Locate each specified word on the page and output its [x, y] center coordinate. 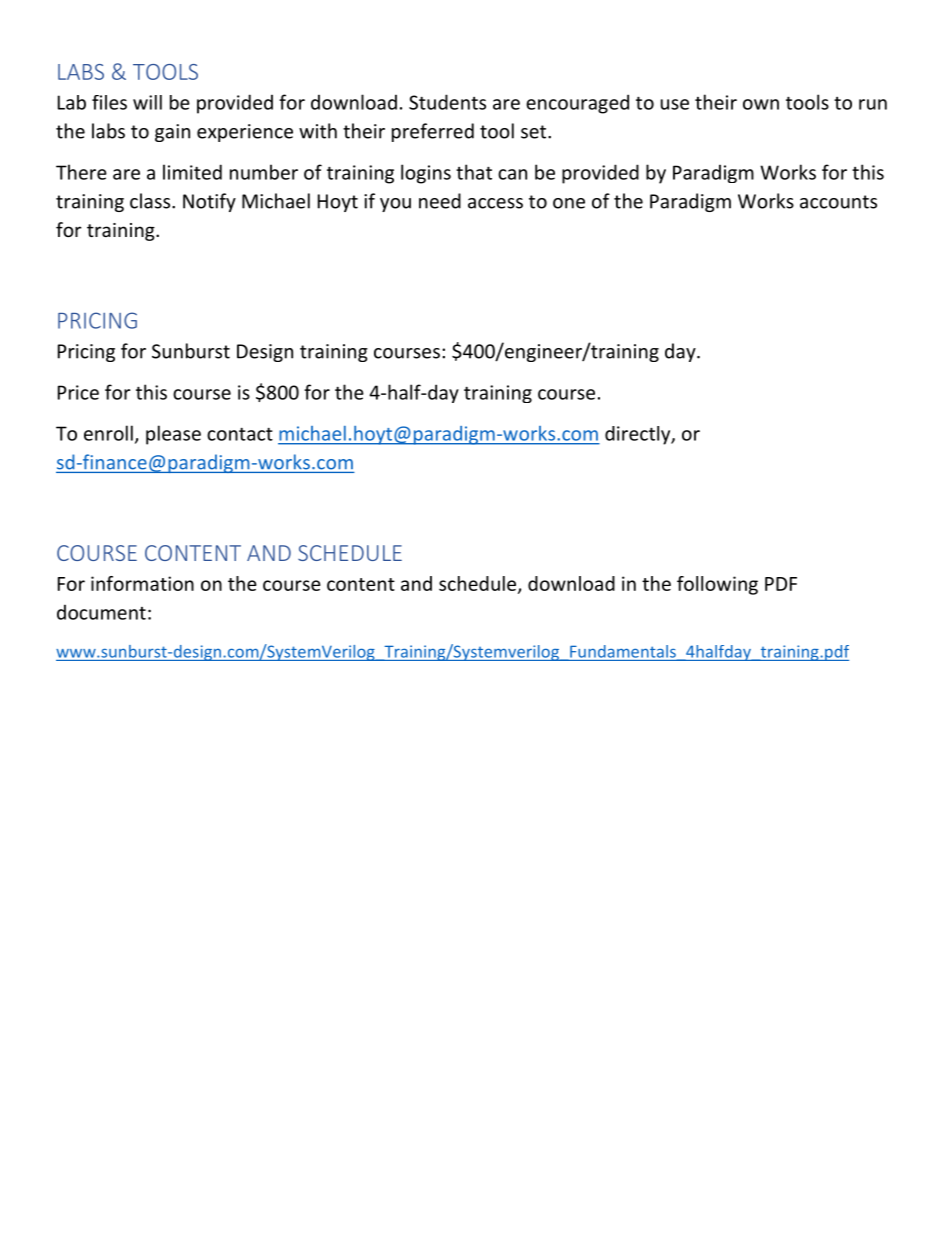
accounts [838, 202]
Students [447, 102]
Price [78, 392]
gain [172, 133]
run [873, 104]
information [142, 583]
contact [240, 434]
